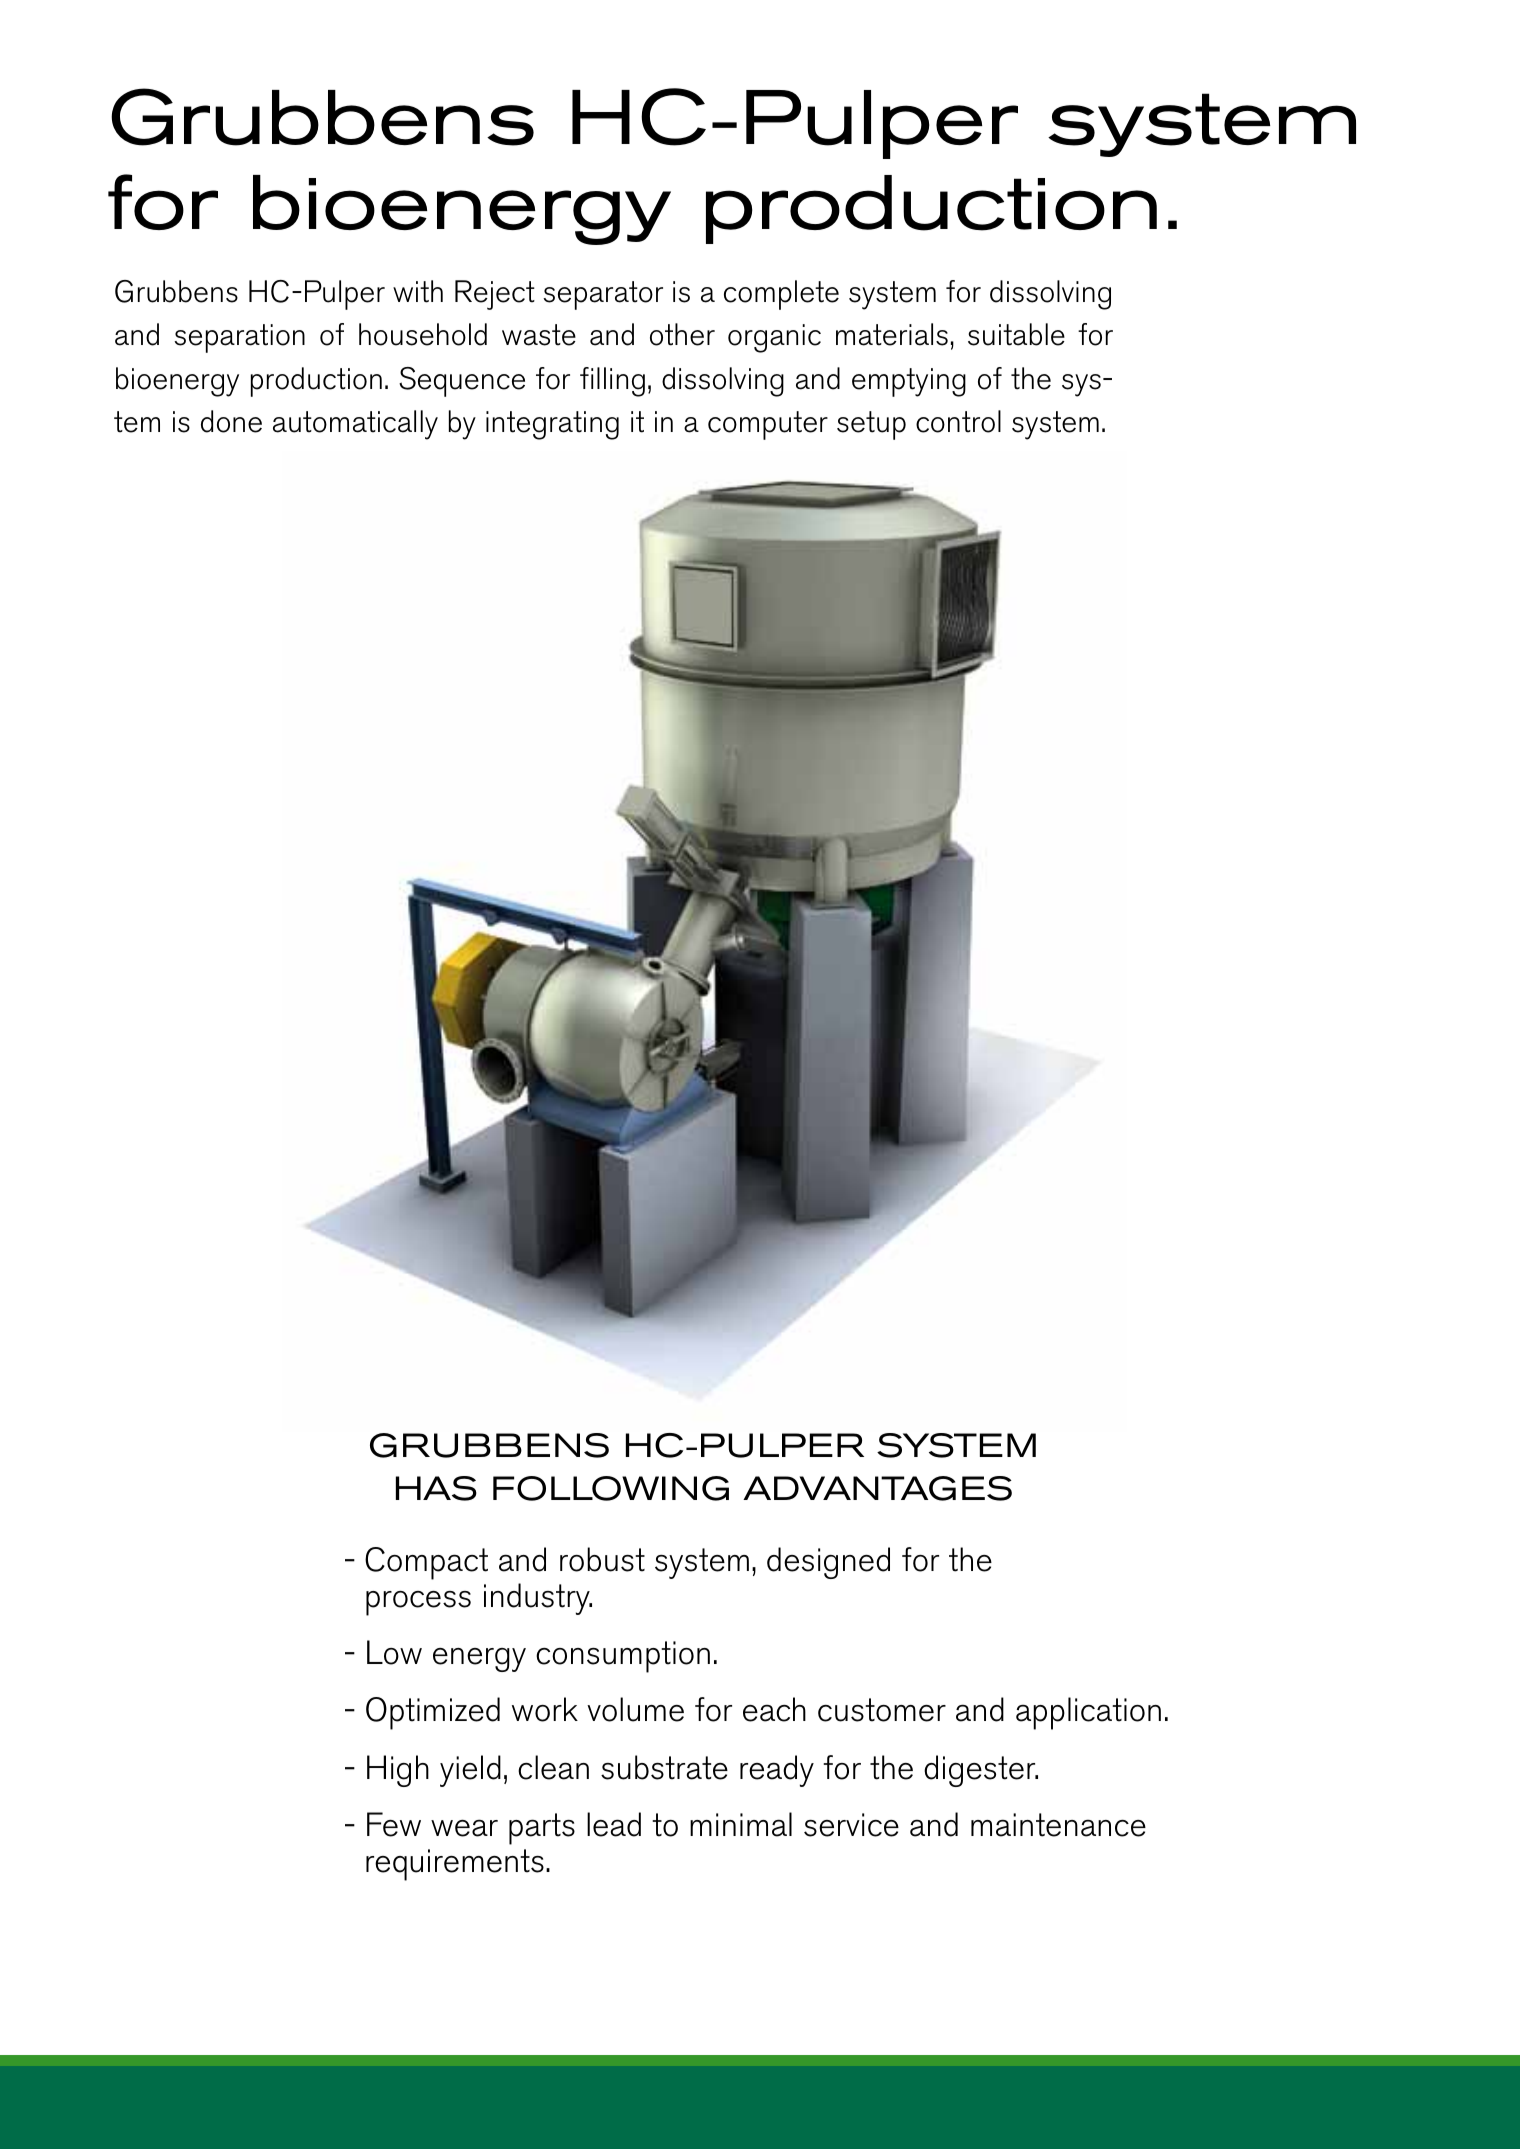  What do you see at coordinates (1016, 334) in the page?
I see `suitable` at bounding box center [1016, 334].
